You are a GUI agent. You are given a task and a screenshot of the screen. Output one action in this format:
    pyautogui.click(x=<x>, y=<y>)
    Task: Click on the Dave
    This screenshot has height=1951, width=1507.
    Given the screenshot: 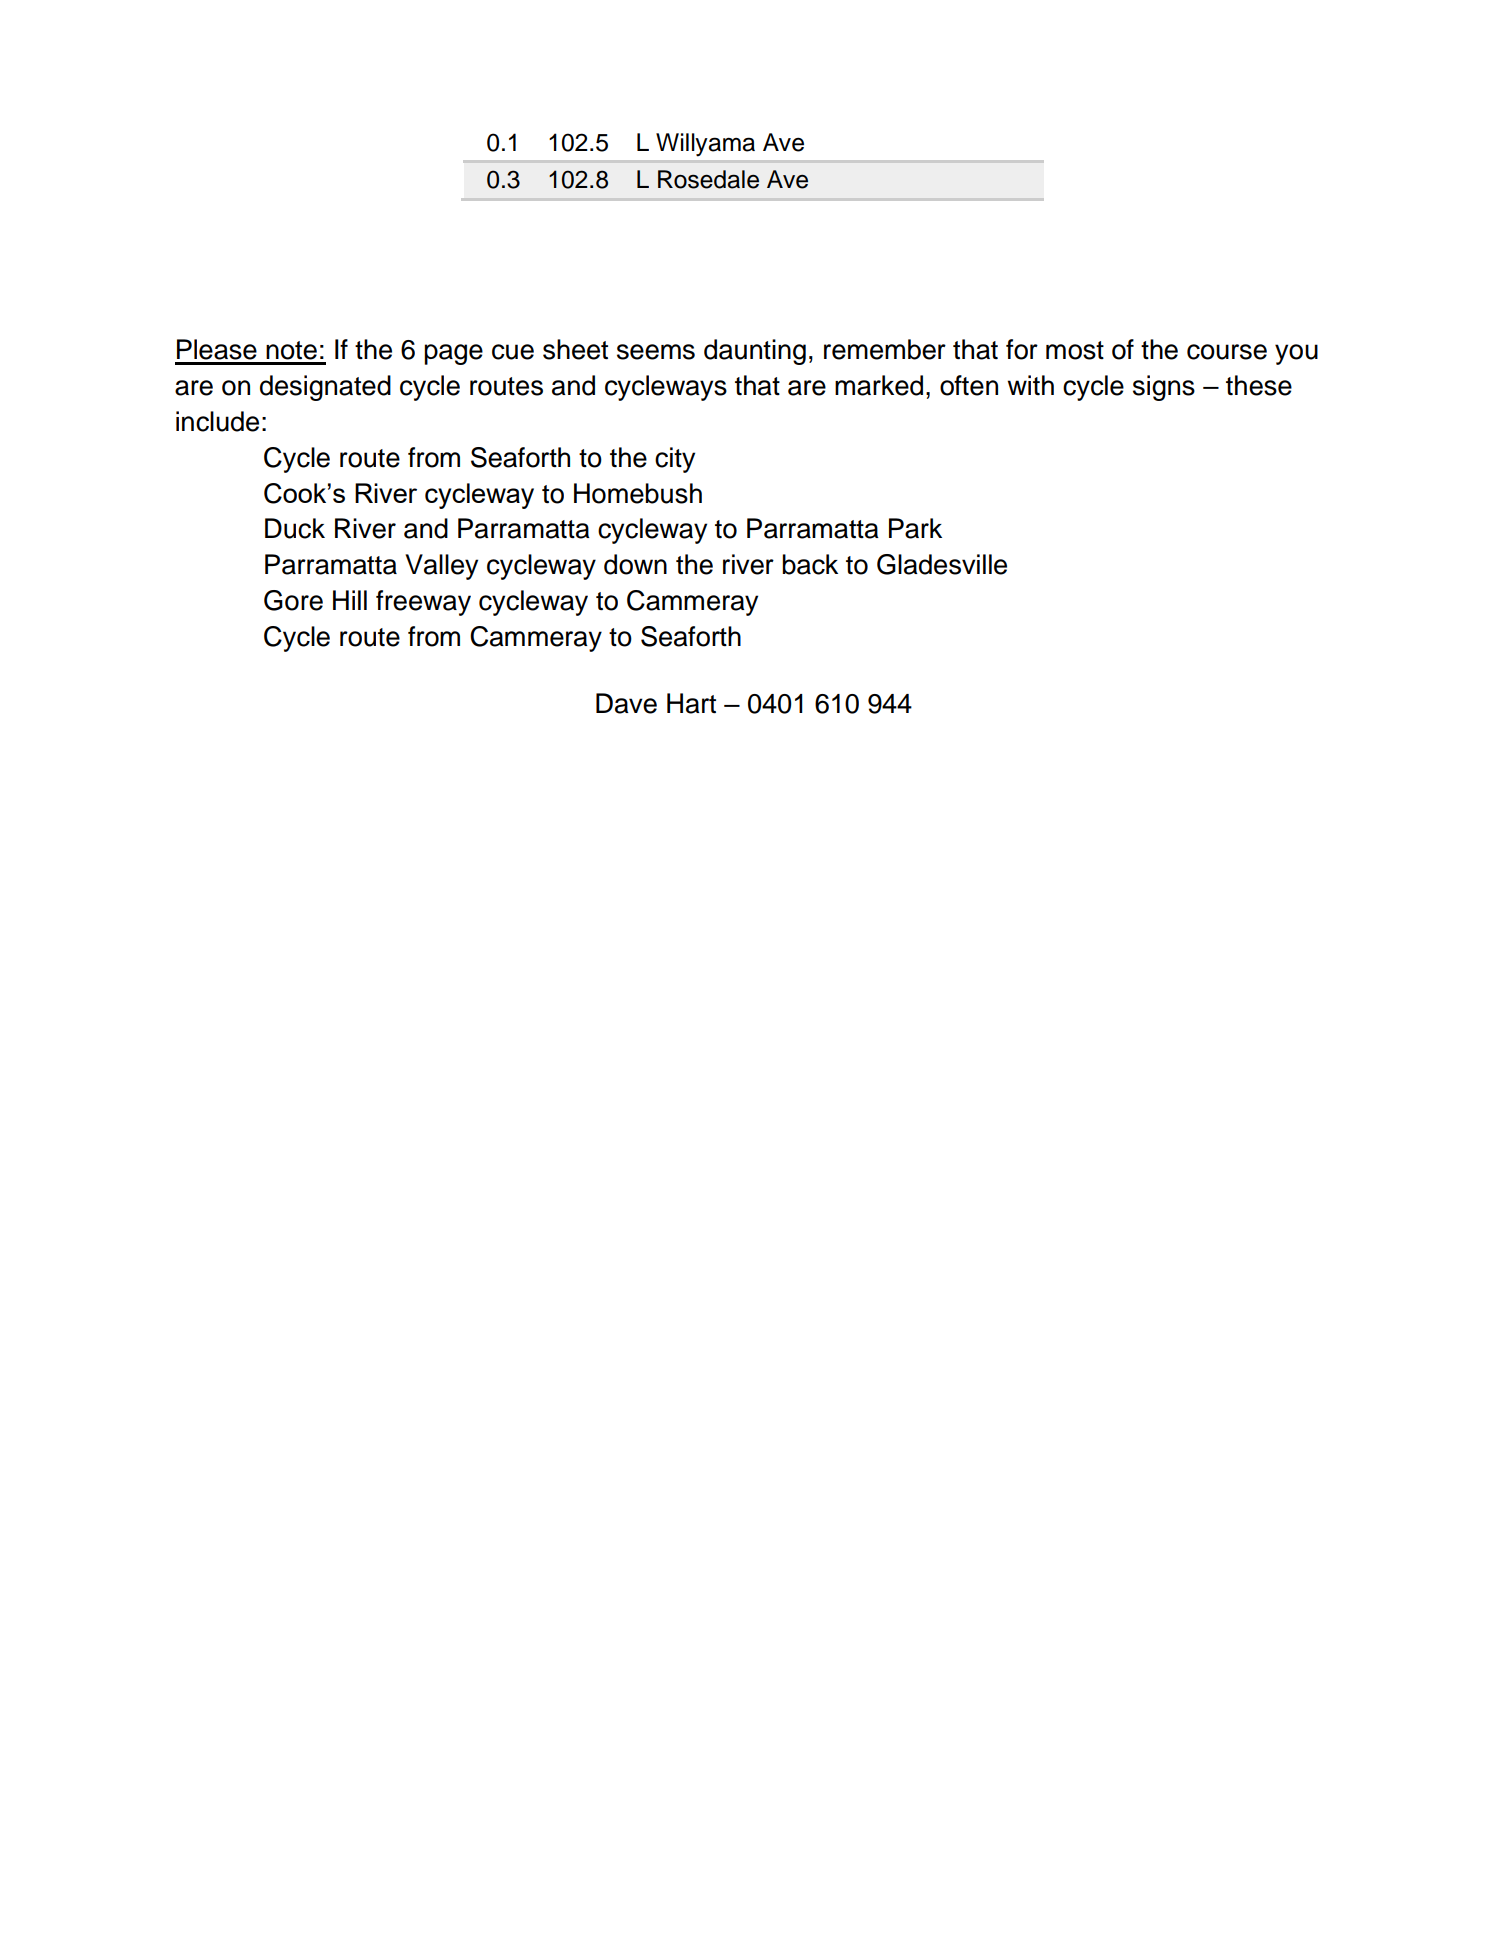 What is the action you would take?
    pyautogui.click(x=626, y=703)
